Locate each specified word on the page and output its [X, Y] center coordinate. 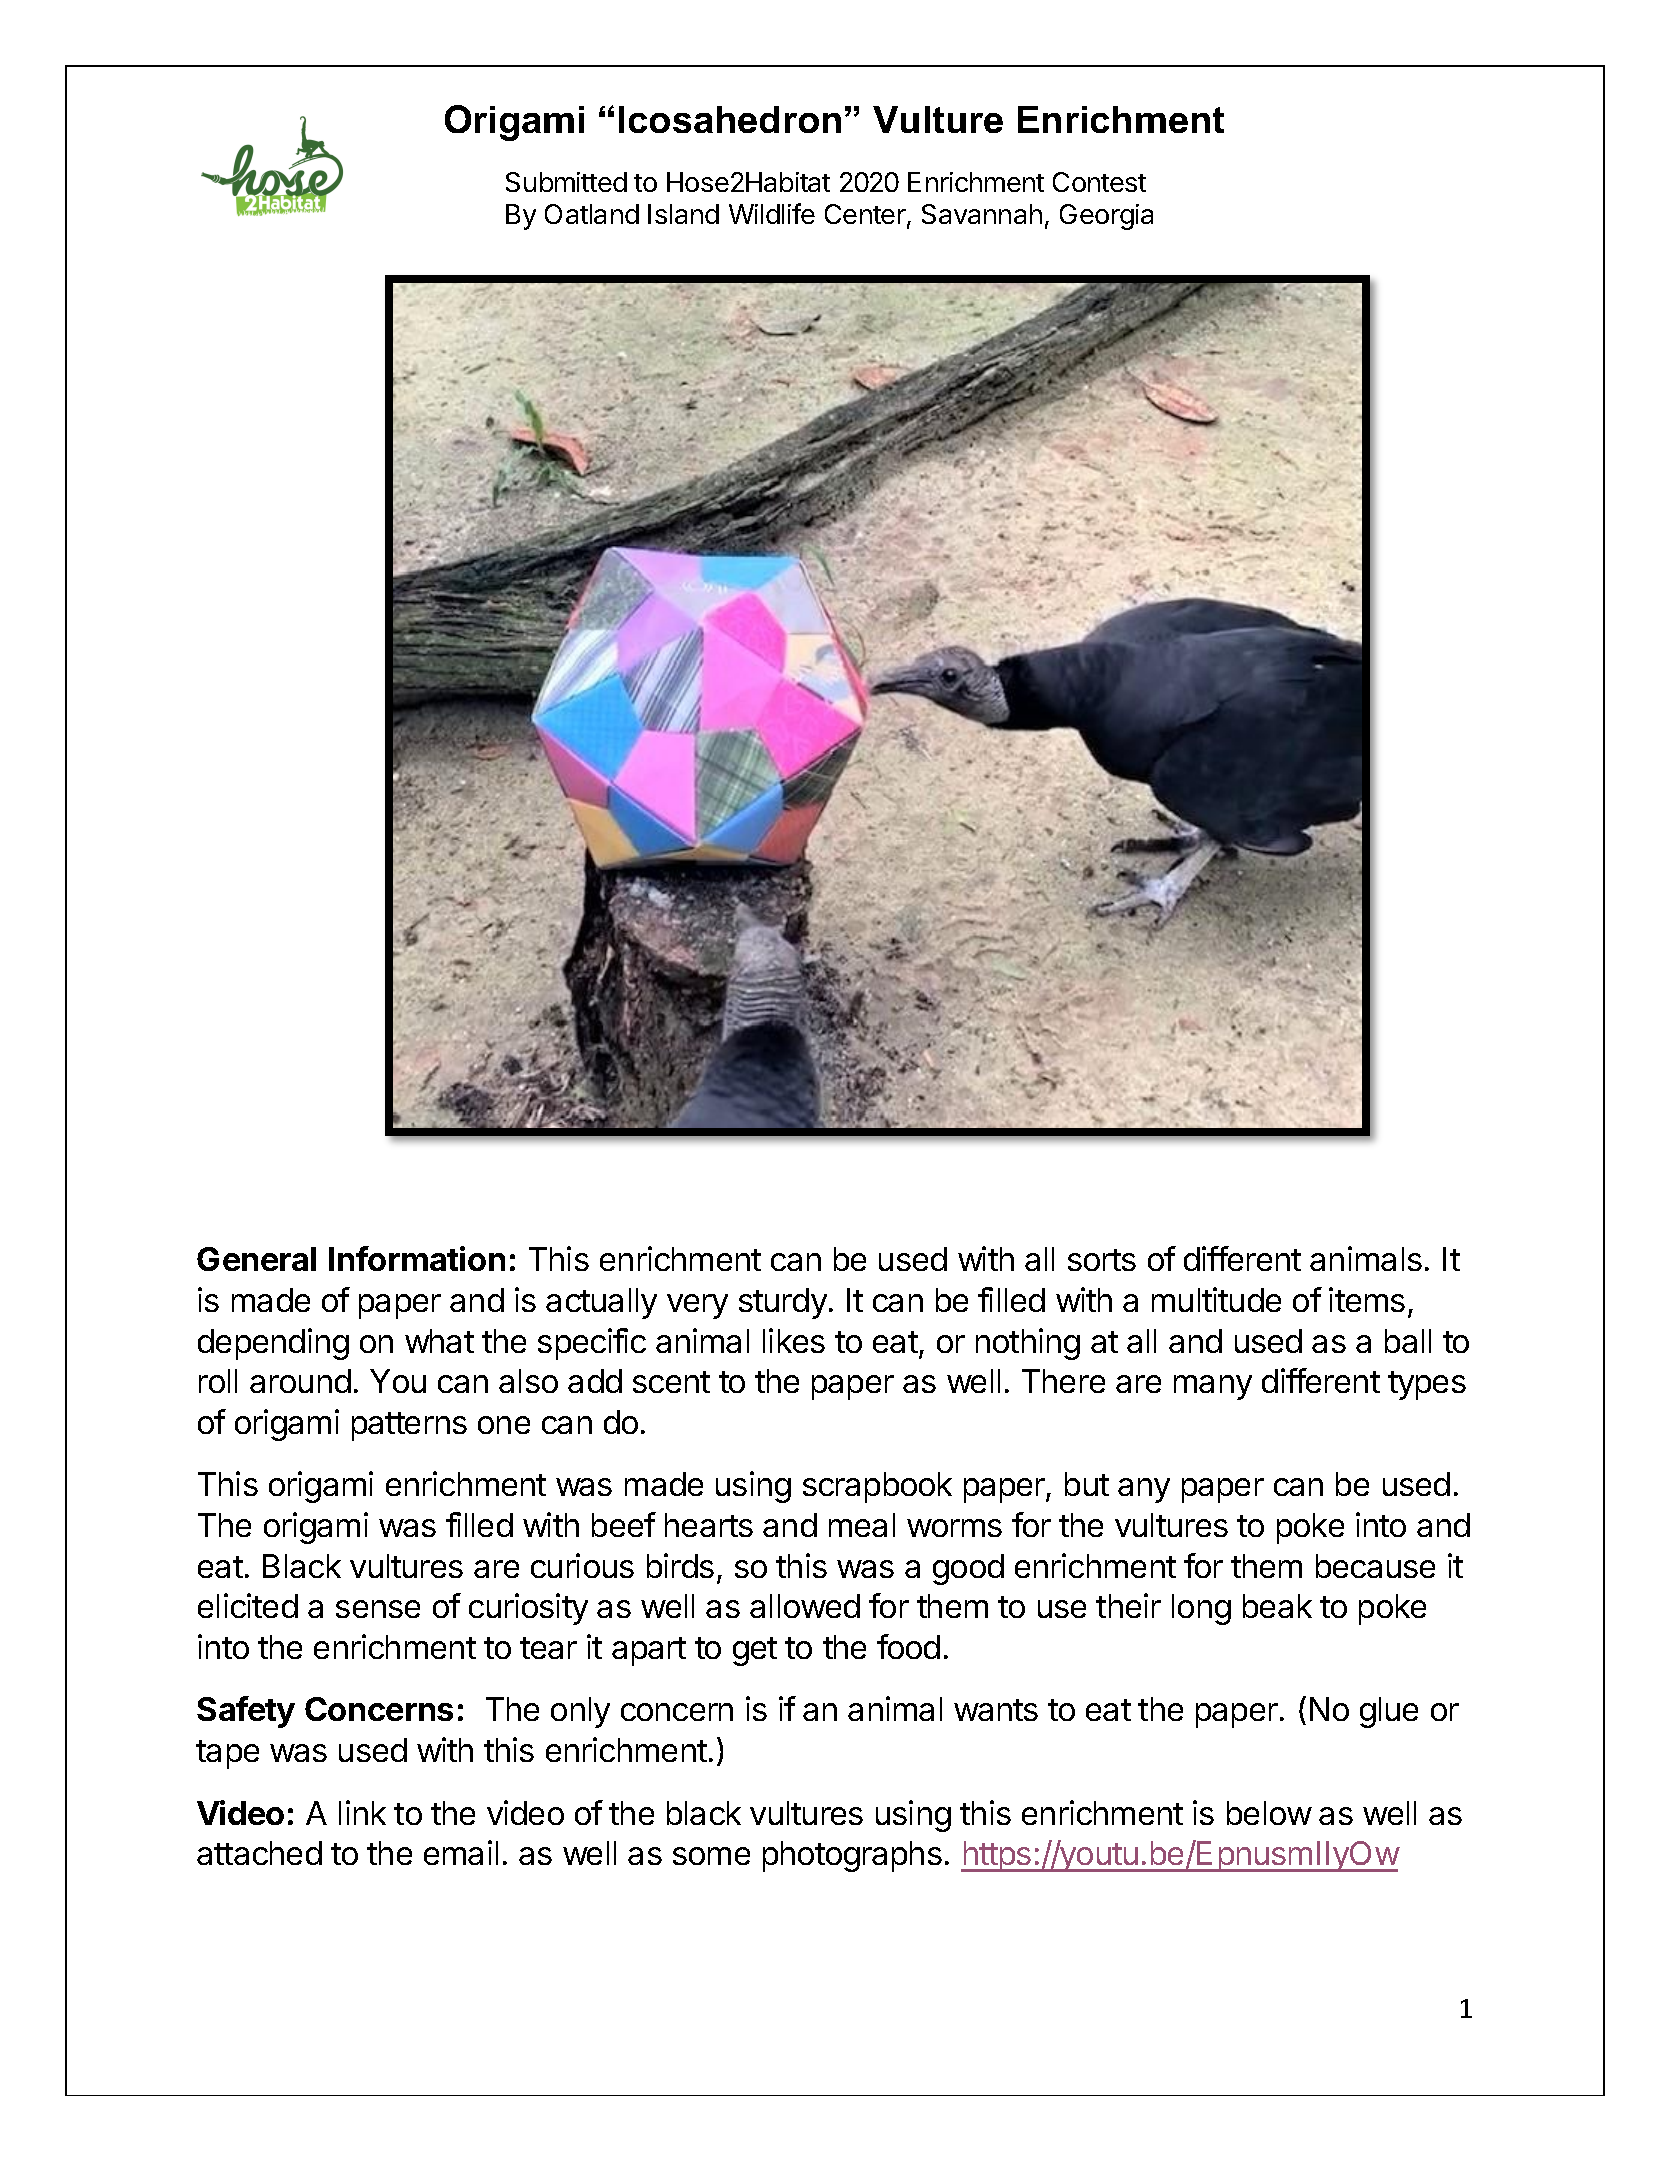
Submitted [566, 182]
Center [866, 215]
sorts [1102, 1260]
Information [417, 1258]
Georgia [1106, 217]
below [1269, 1813]
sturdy [783, 1303]
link [362, 1812]
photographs [852, 1856]
